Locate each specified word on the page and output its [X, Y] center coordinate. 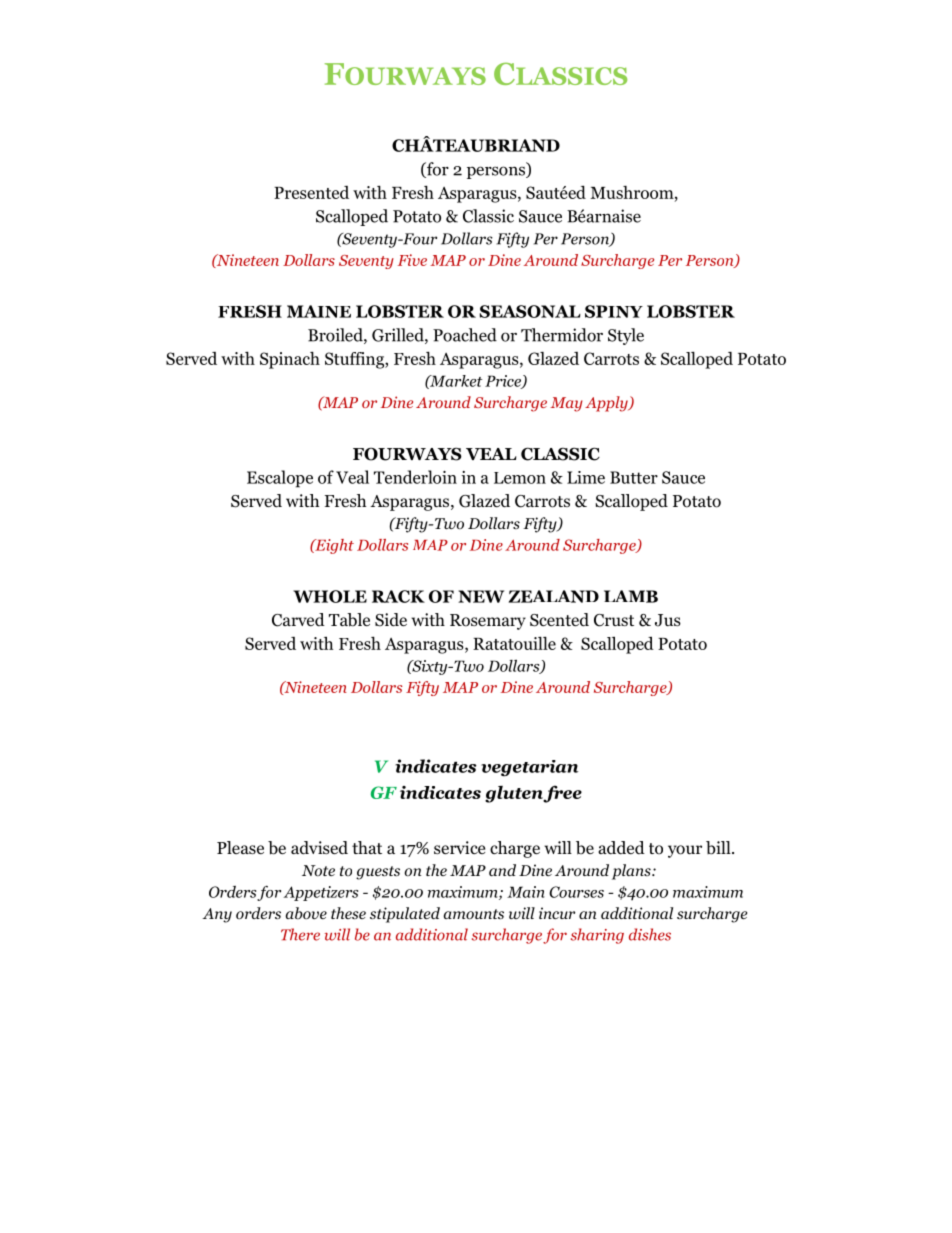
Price [504, 382]
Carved [298, 620]
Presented [311, 192]
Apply [607, 404]
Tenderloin [415, 477]
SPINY [614, 311]
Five [412, 260]
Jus [668, 620]
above [306, 913]
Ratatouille [514, 643]
